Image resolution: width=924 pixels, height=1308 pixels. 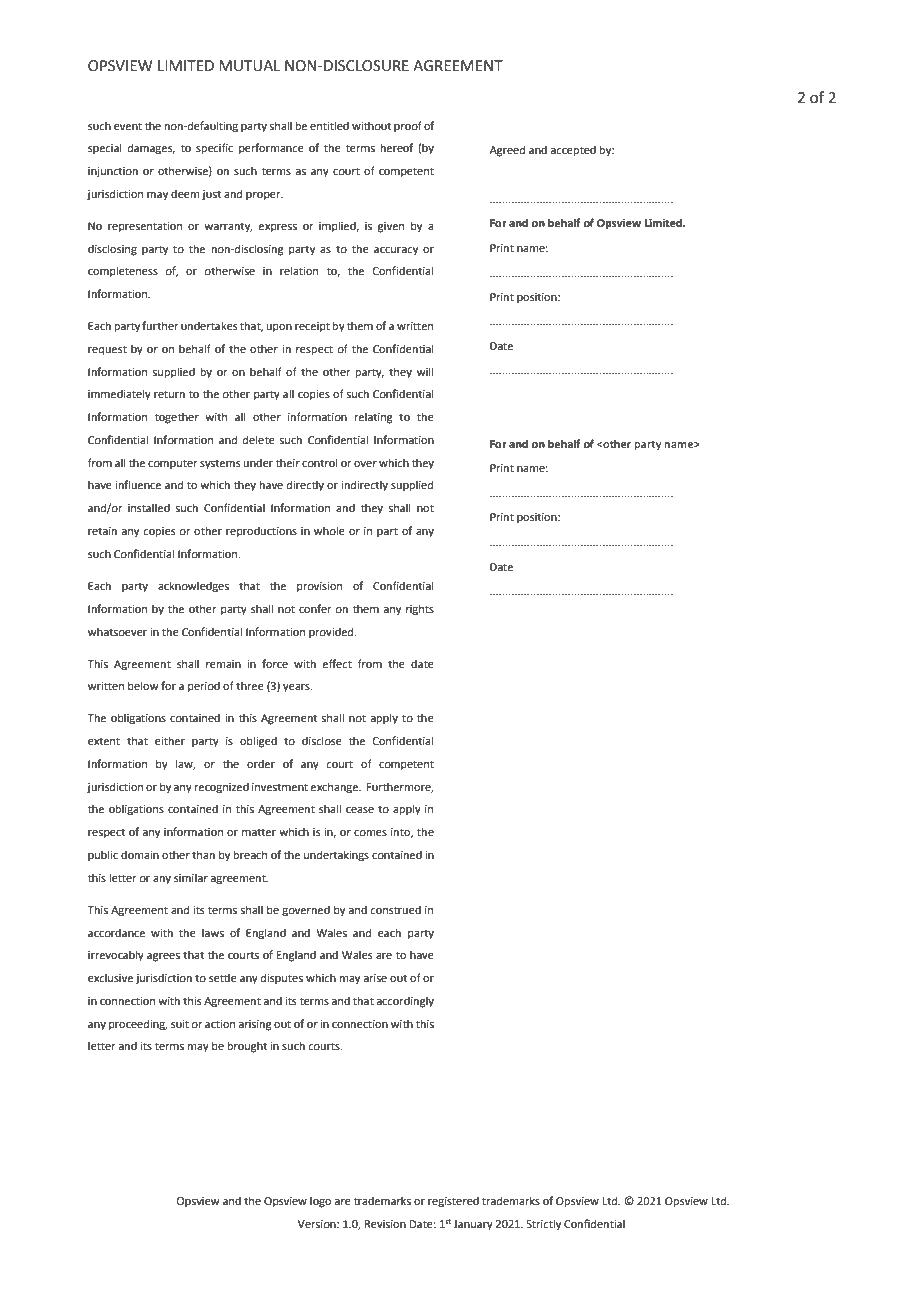 I want to click on construed, so click(x=395, y=909).
